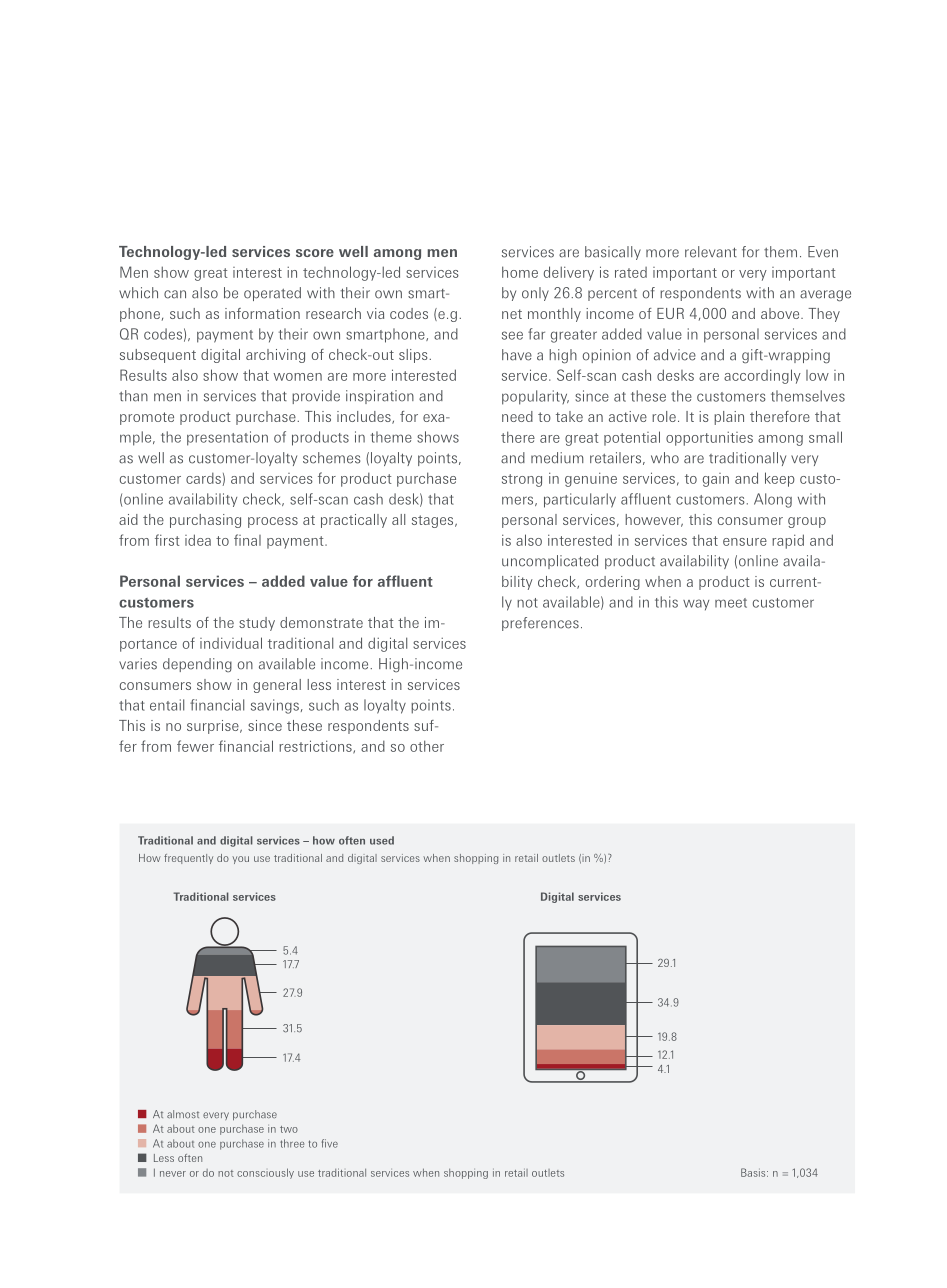 This document has height=1288, width=947. Describe the element at coordinates (292, 1143) in the document. I see `three` at that location.
